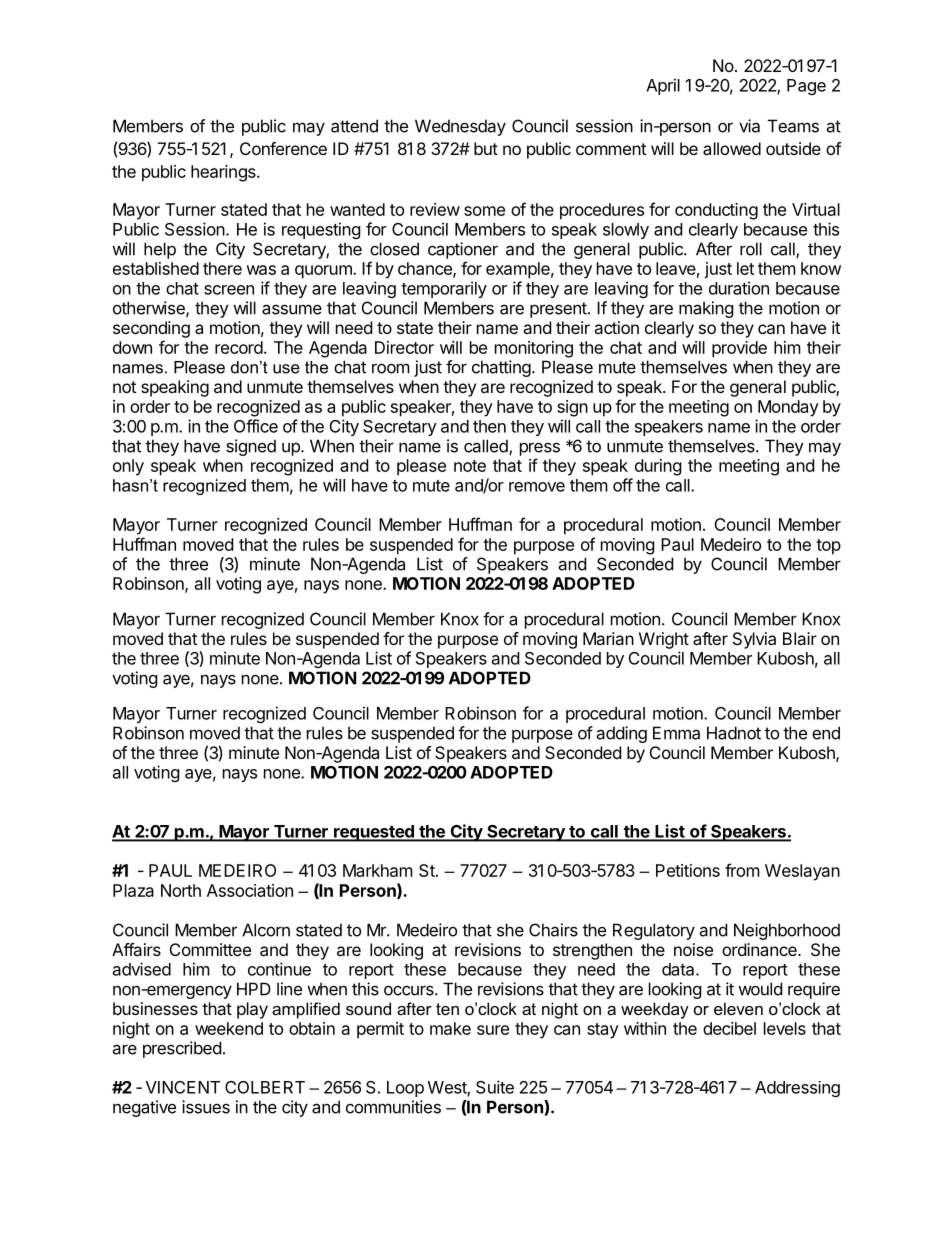 The image size is (952, 1233). What do you see at coordinates (183, 1087) in the screenshot?
I see `VINCENT` at bounding box center [183, 1087].
